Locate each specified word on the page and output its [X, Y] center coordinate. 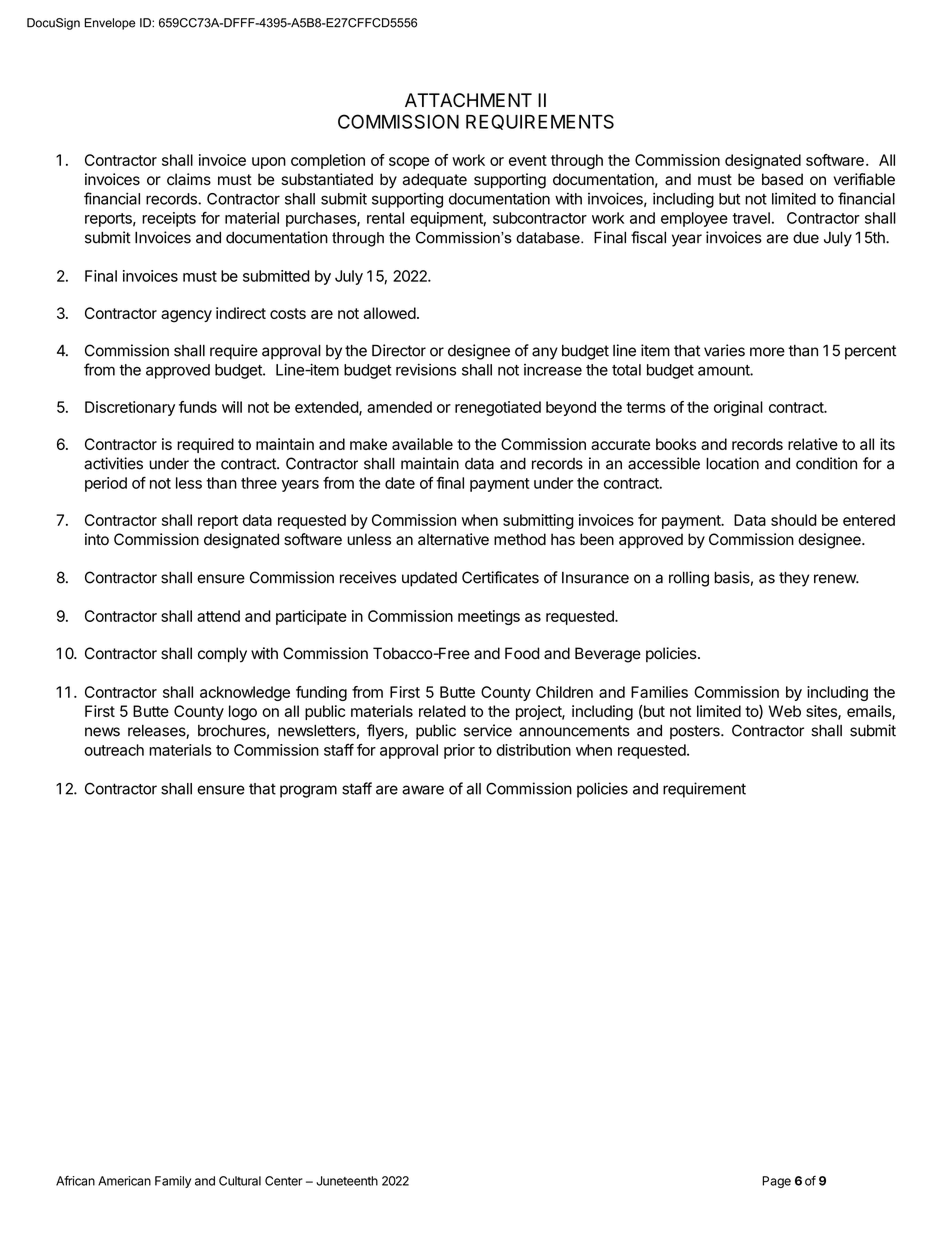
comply [222, 655]
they [794, 579]
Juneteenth [347, 1181]
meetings [489, 617]
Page [776, 1182]
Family [173, 1182]
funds [198, 407]
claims [189, 179]
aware [423, 790]
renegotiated [498, 408]
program [308, 791]
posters [696, 732]
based [782, 179]
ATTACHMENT [468, 100]
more [767, 352]
